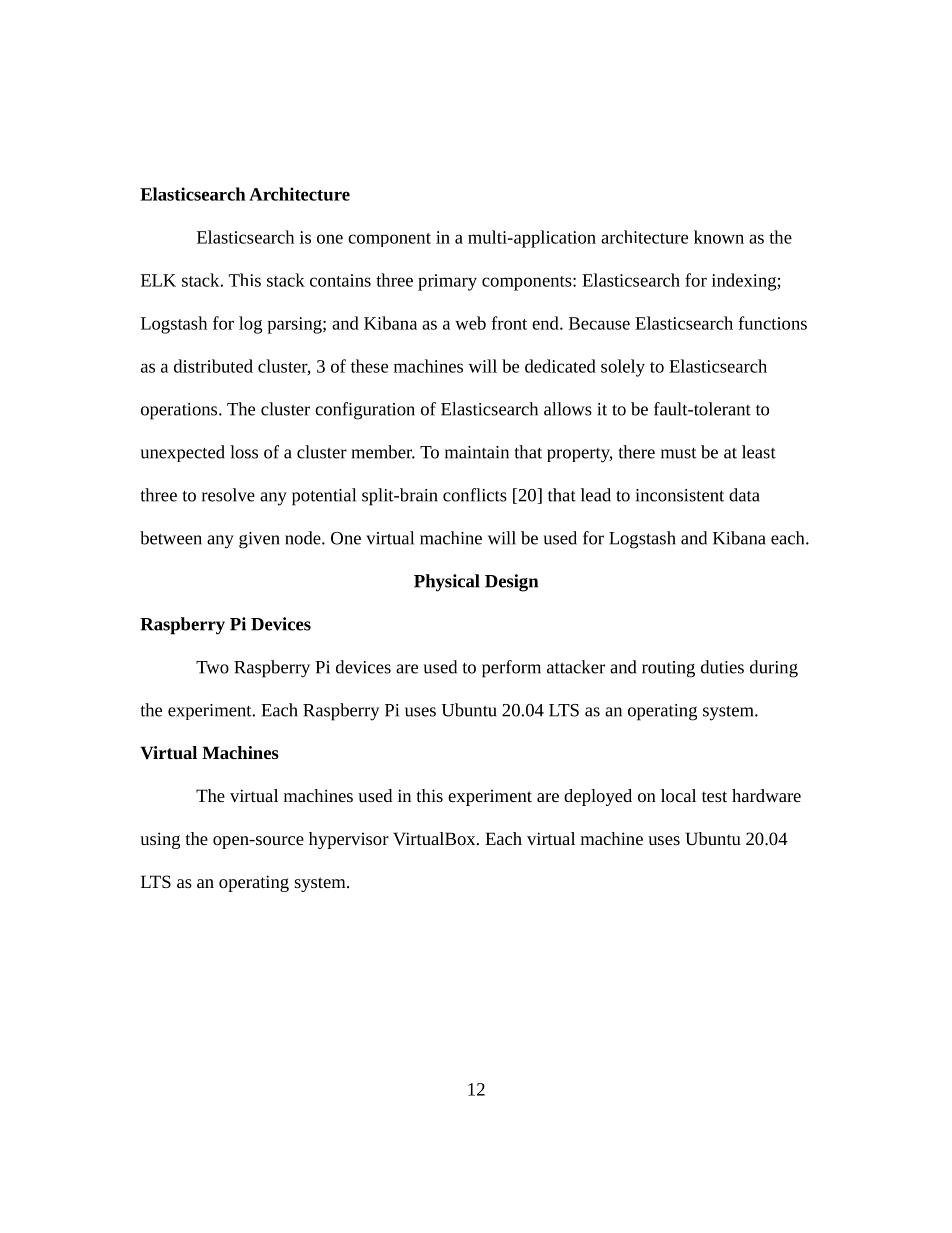 The image size is (952, 1233). What do you see at coordinates (349, 840) in the image?
I see `hypervisor` at bounding box center [349, 840].
